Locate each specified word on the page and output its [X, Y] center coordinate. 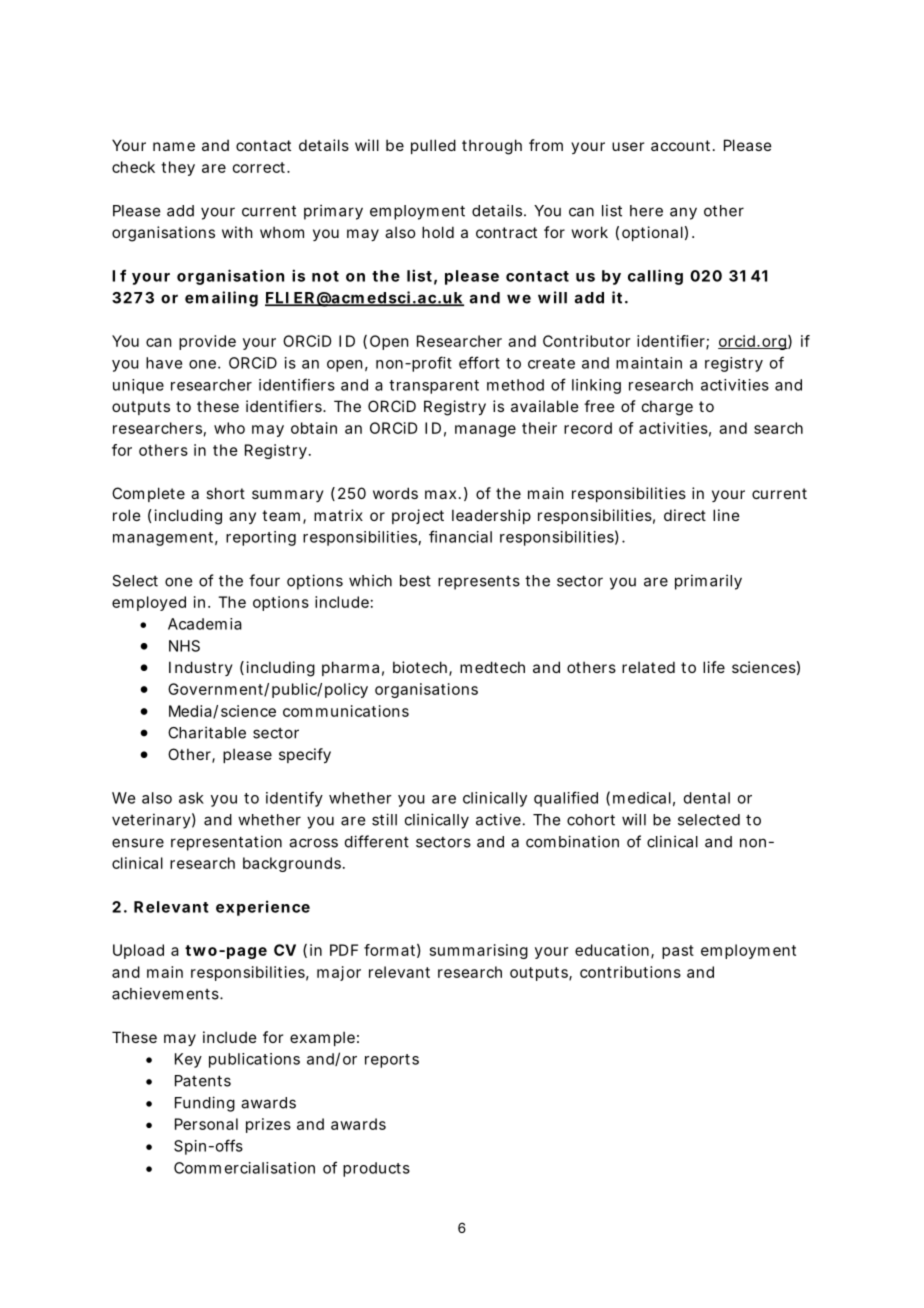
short [225, 493]
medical [642, 798]
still [384, 819]
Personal [206, 1124]
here [646, 211]
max [440, 494]
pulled [433, 146]
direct [685, 515]
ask [191, 798]
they [178, 168]
